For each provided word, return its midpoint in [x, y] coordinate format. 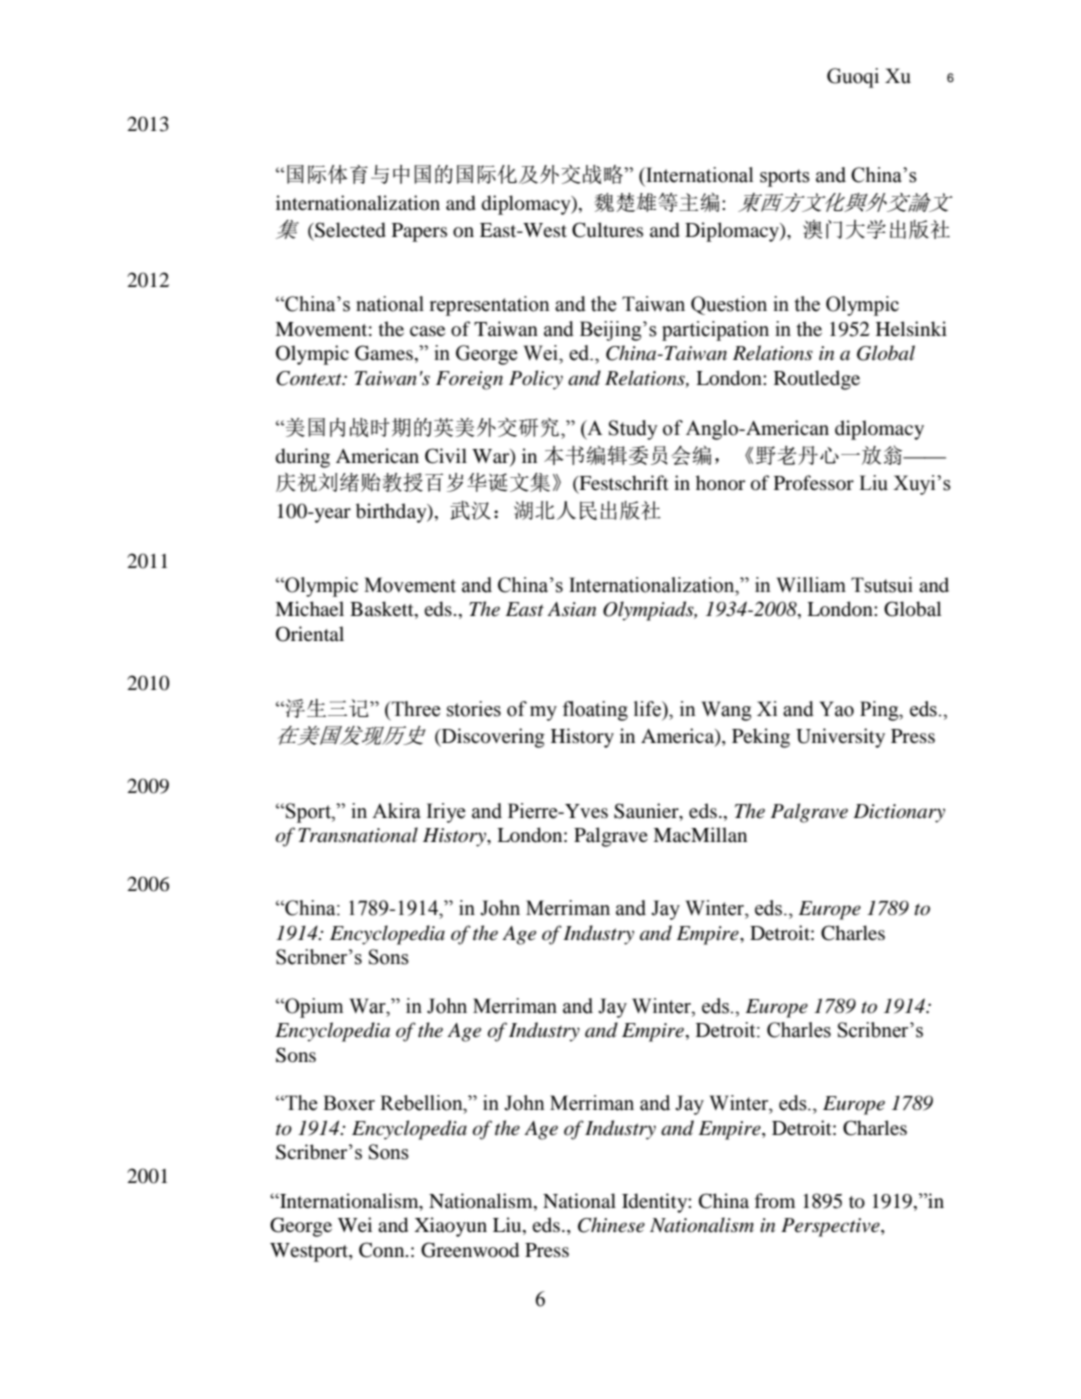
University [840, 738]
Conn [383, 1250]
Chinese [611, 1225]
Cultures [607, 230]
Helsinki [911, 328]
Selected [349, 230]
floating [595, 711]
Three [415, 709]
